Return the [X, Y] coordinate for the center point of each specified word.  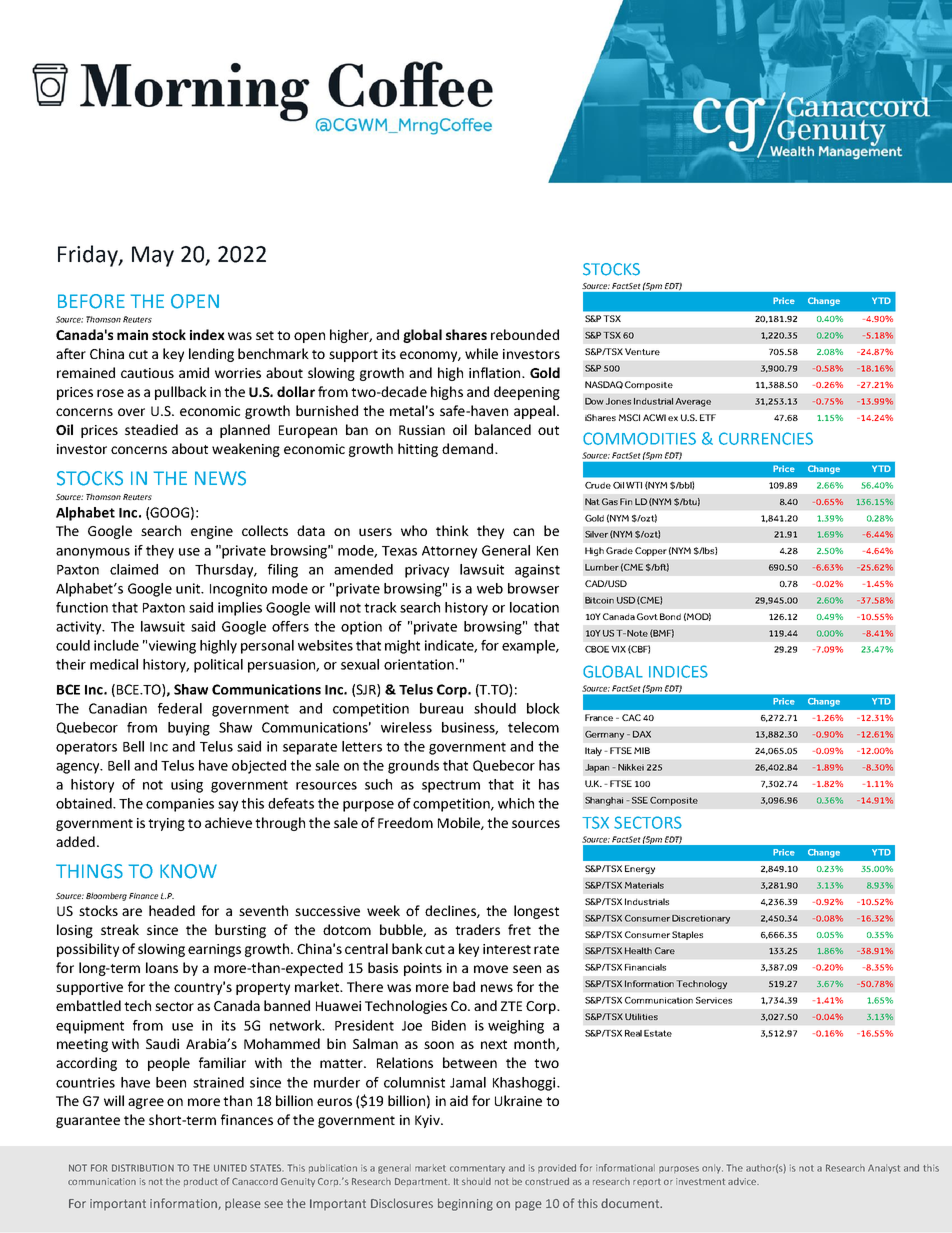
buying [189, 729]
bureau [441, 708]
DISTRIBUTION [143, 1168]
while [481, 353]
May [153, 256]
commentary [477, 1169]
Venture [642, 351]
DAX [642, 734]
